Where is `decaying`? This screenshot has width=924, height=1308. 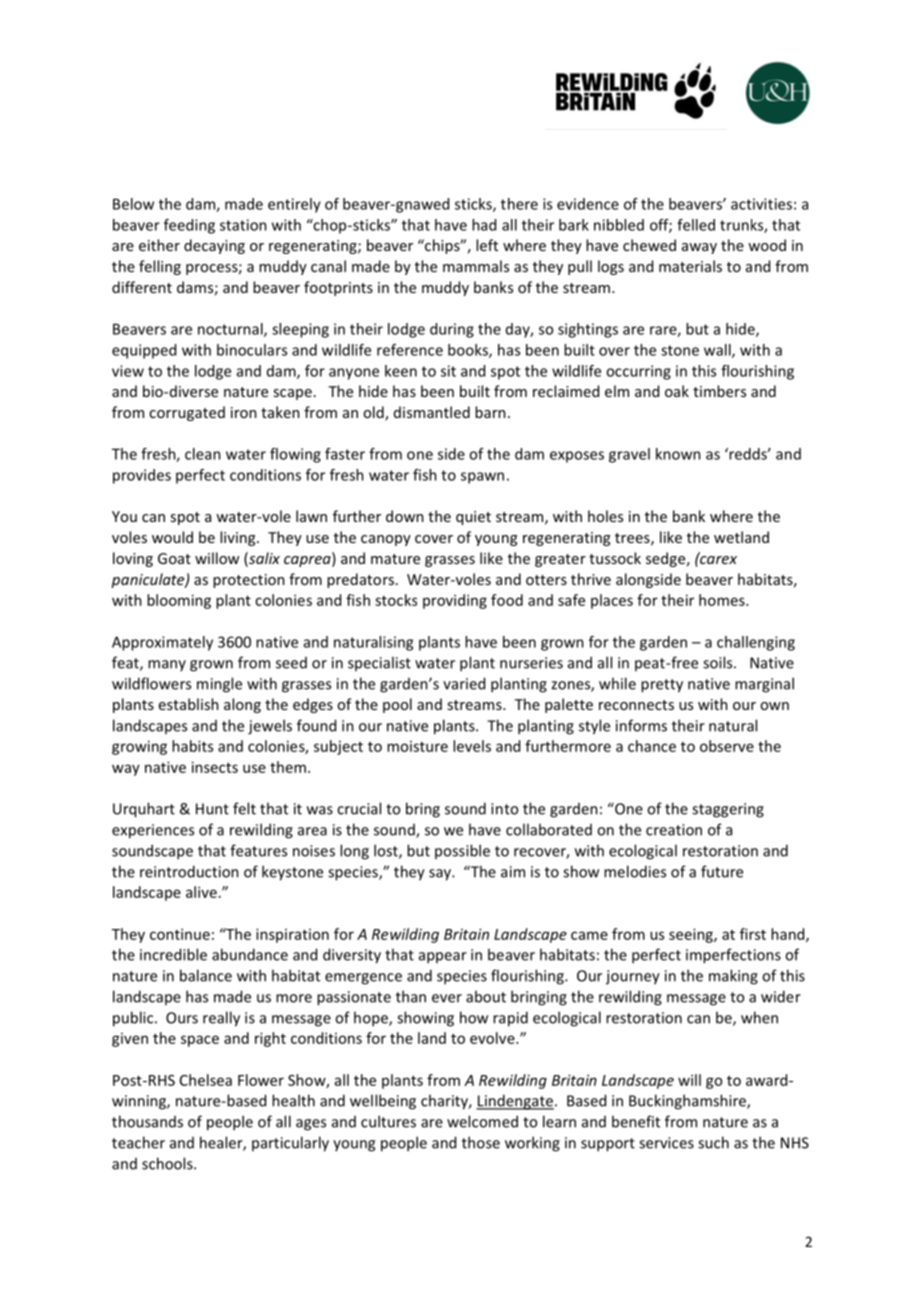 decaying is located at coordinates (214, 246).
